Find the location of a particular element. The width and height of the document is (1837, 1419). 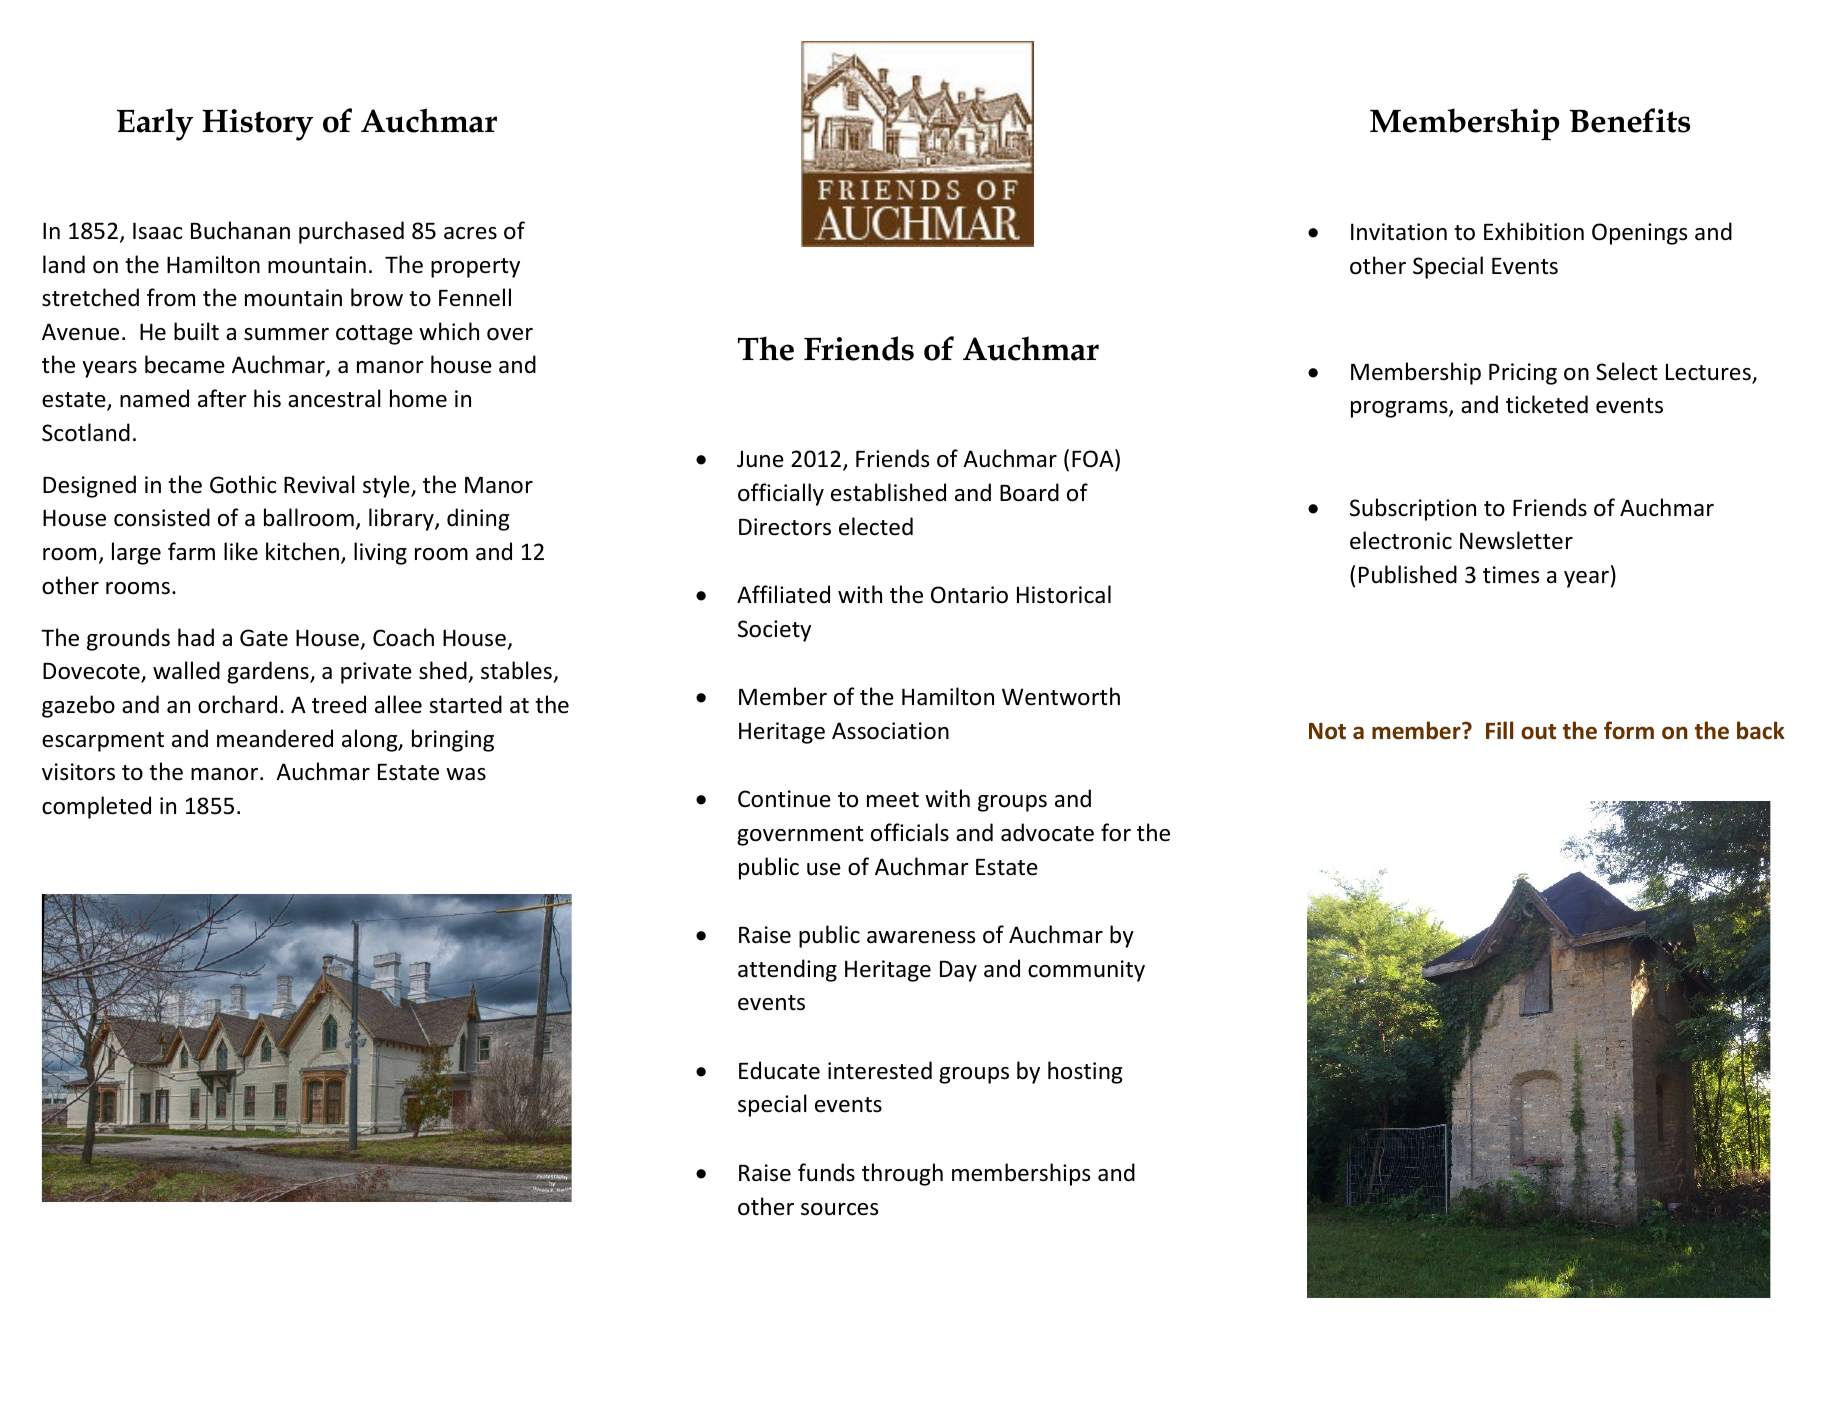

acres is located at coordinates (470, 233).
